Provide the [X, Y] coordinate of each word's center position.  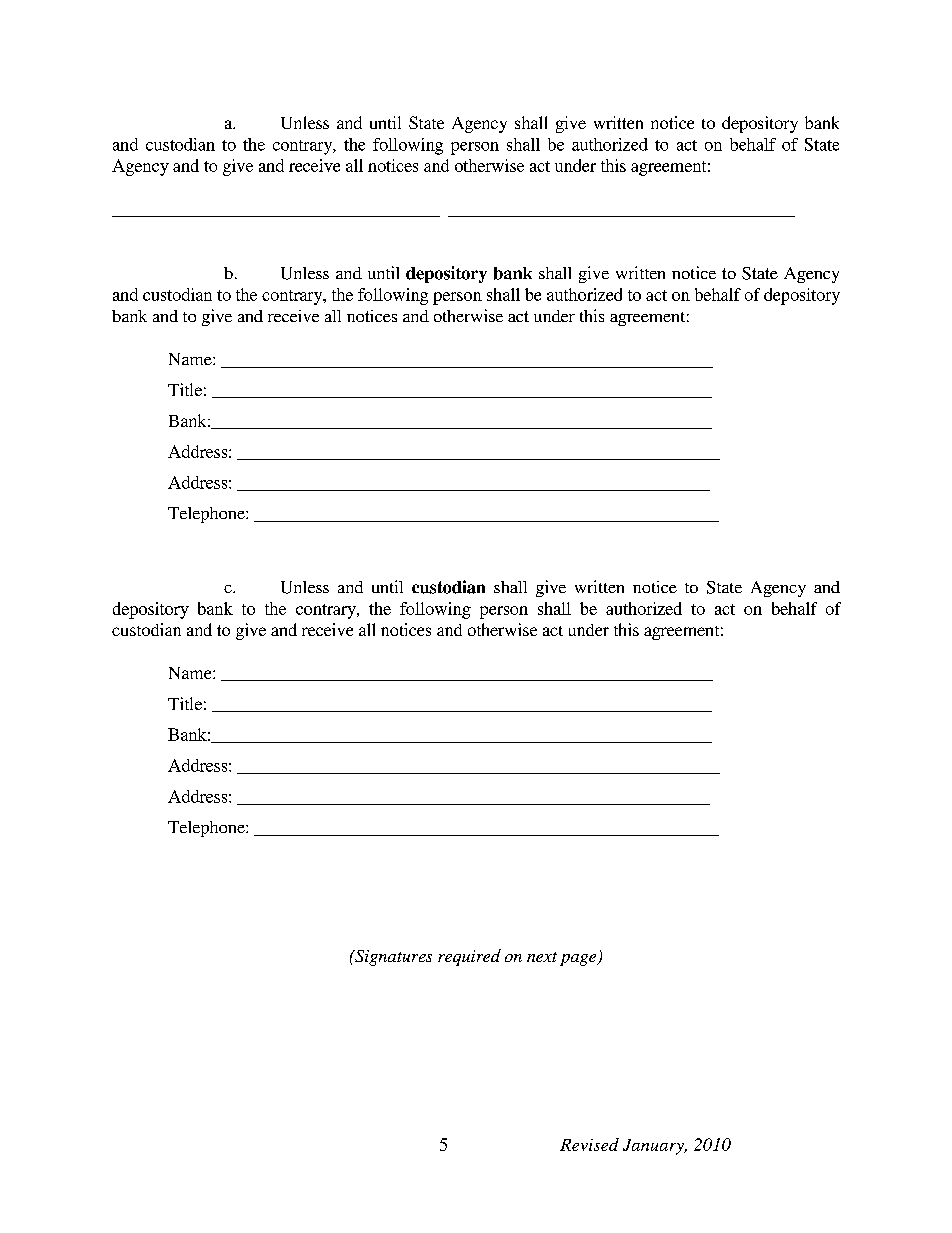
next [542, 957]
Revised [589, 1144]
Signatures [392, 958]
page [579, 960]
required [469, 957]
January [654, 1147]
